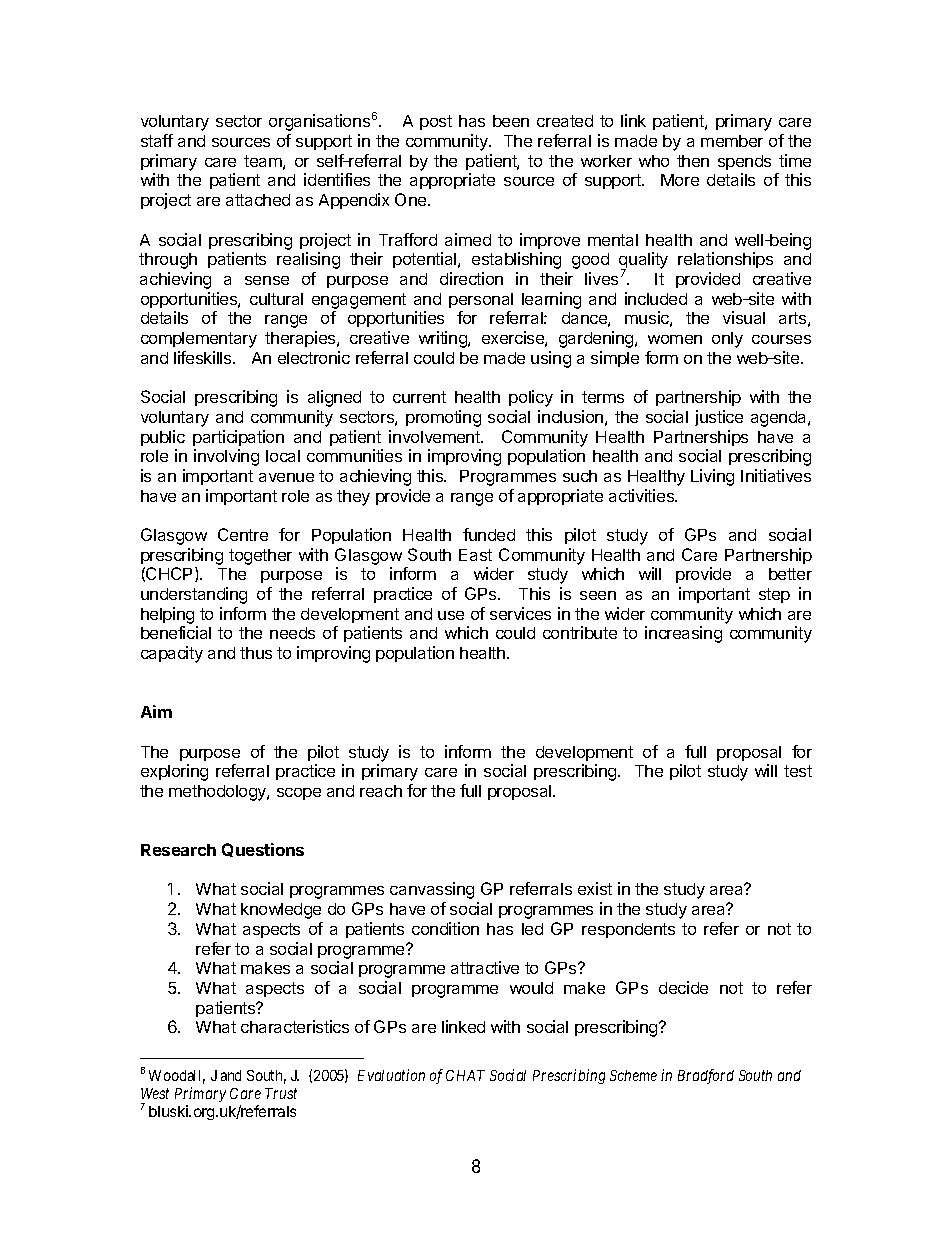  What do you see at coordinates (683, 634) in the image?
I see `increasing` at bounding box center [683, 634].
